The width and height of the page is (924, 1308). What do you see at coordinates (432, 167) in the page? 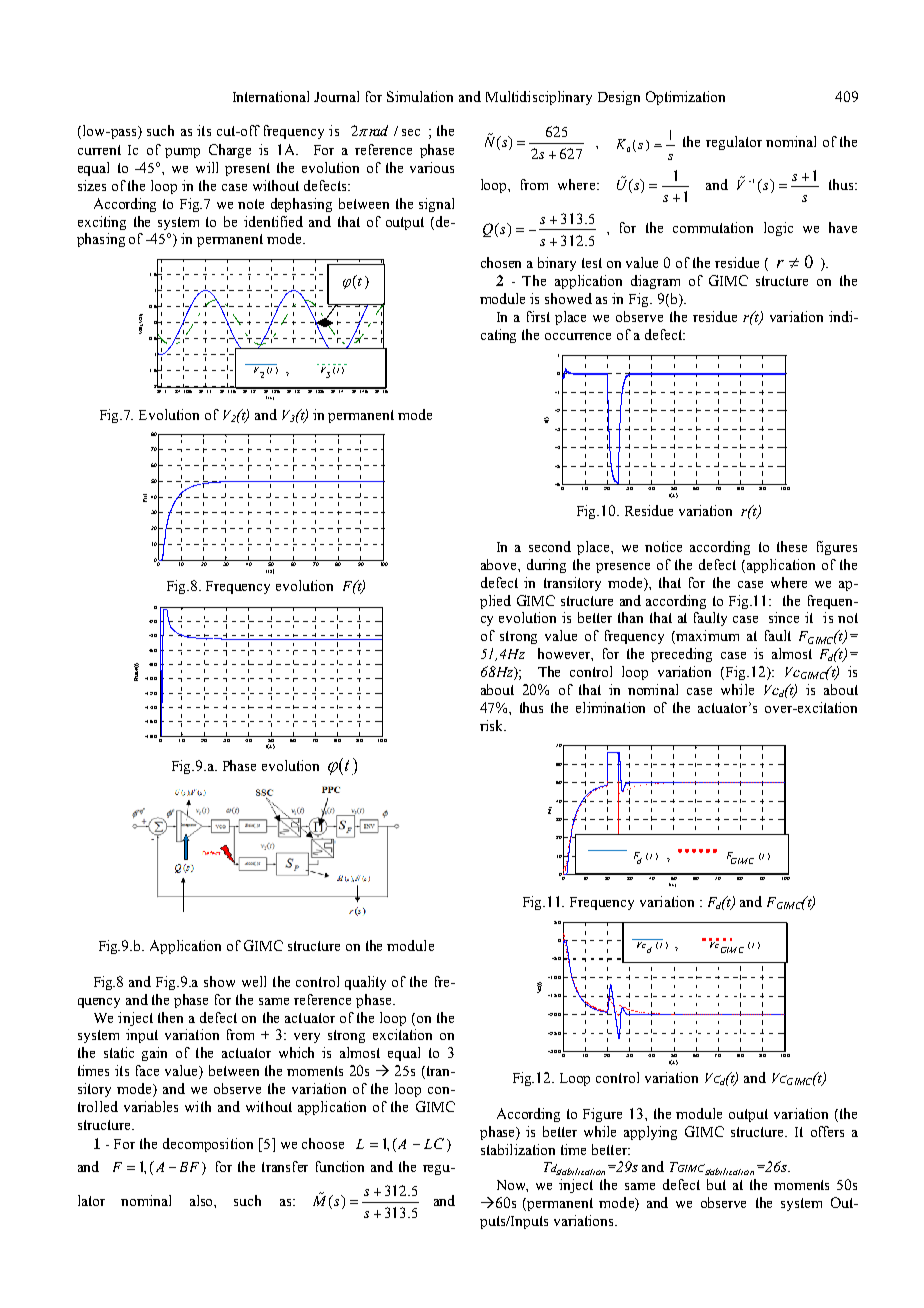
I see `various` at bounding box center [432, 167].
